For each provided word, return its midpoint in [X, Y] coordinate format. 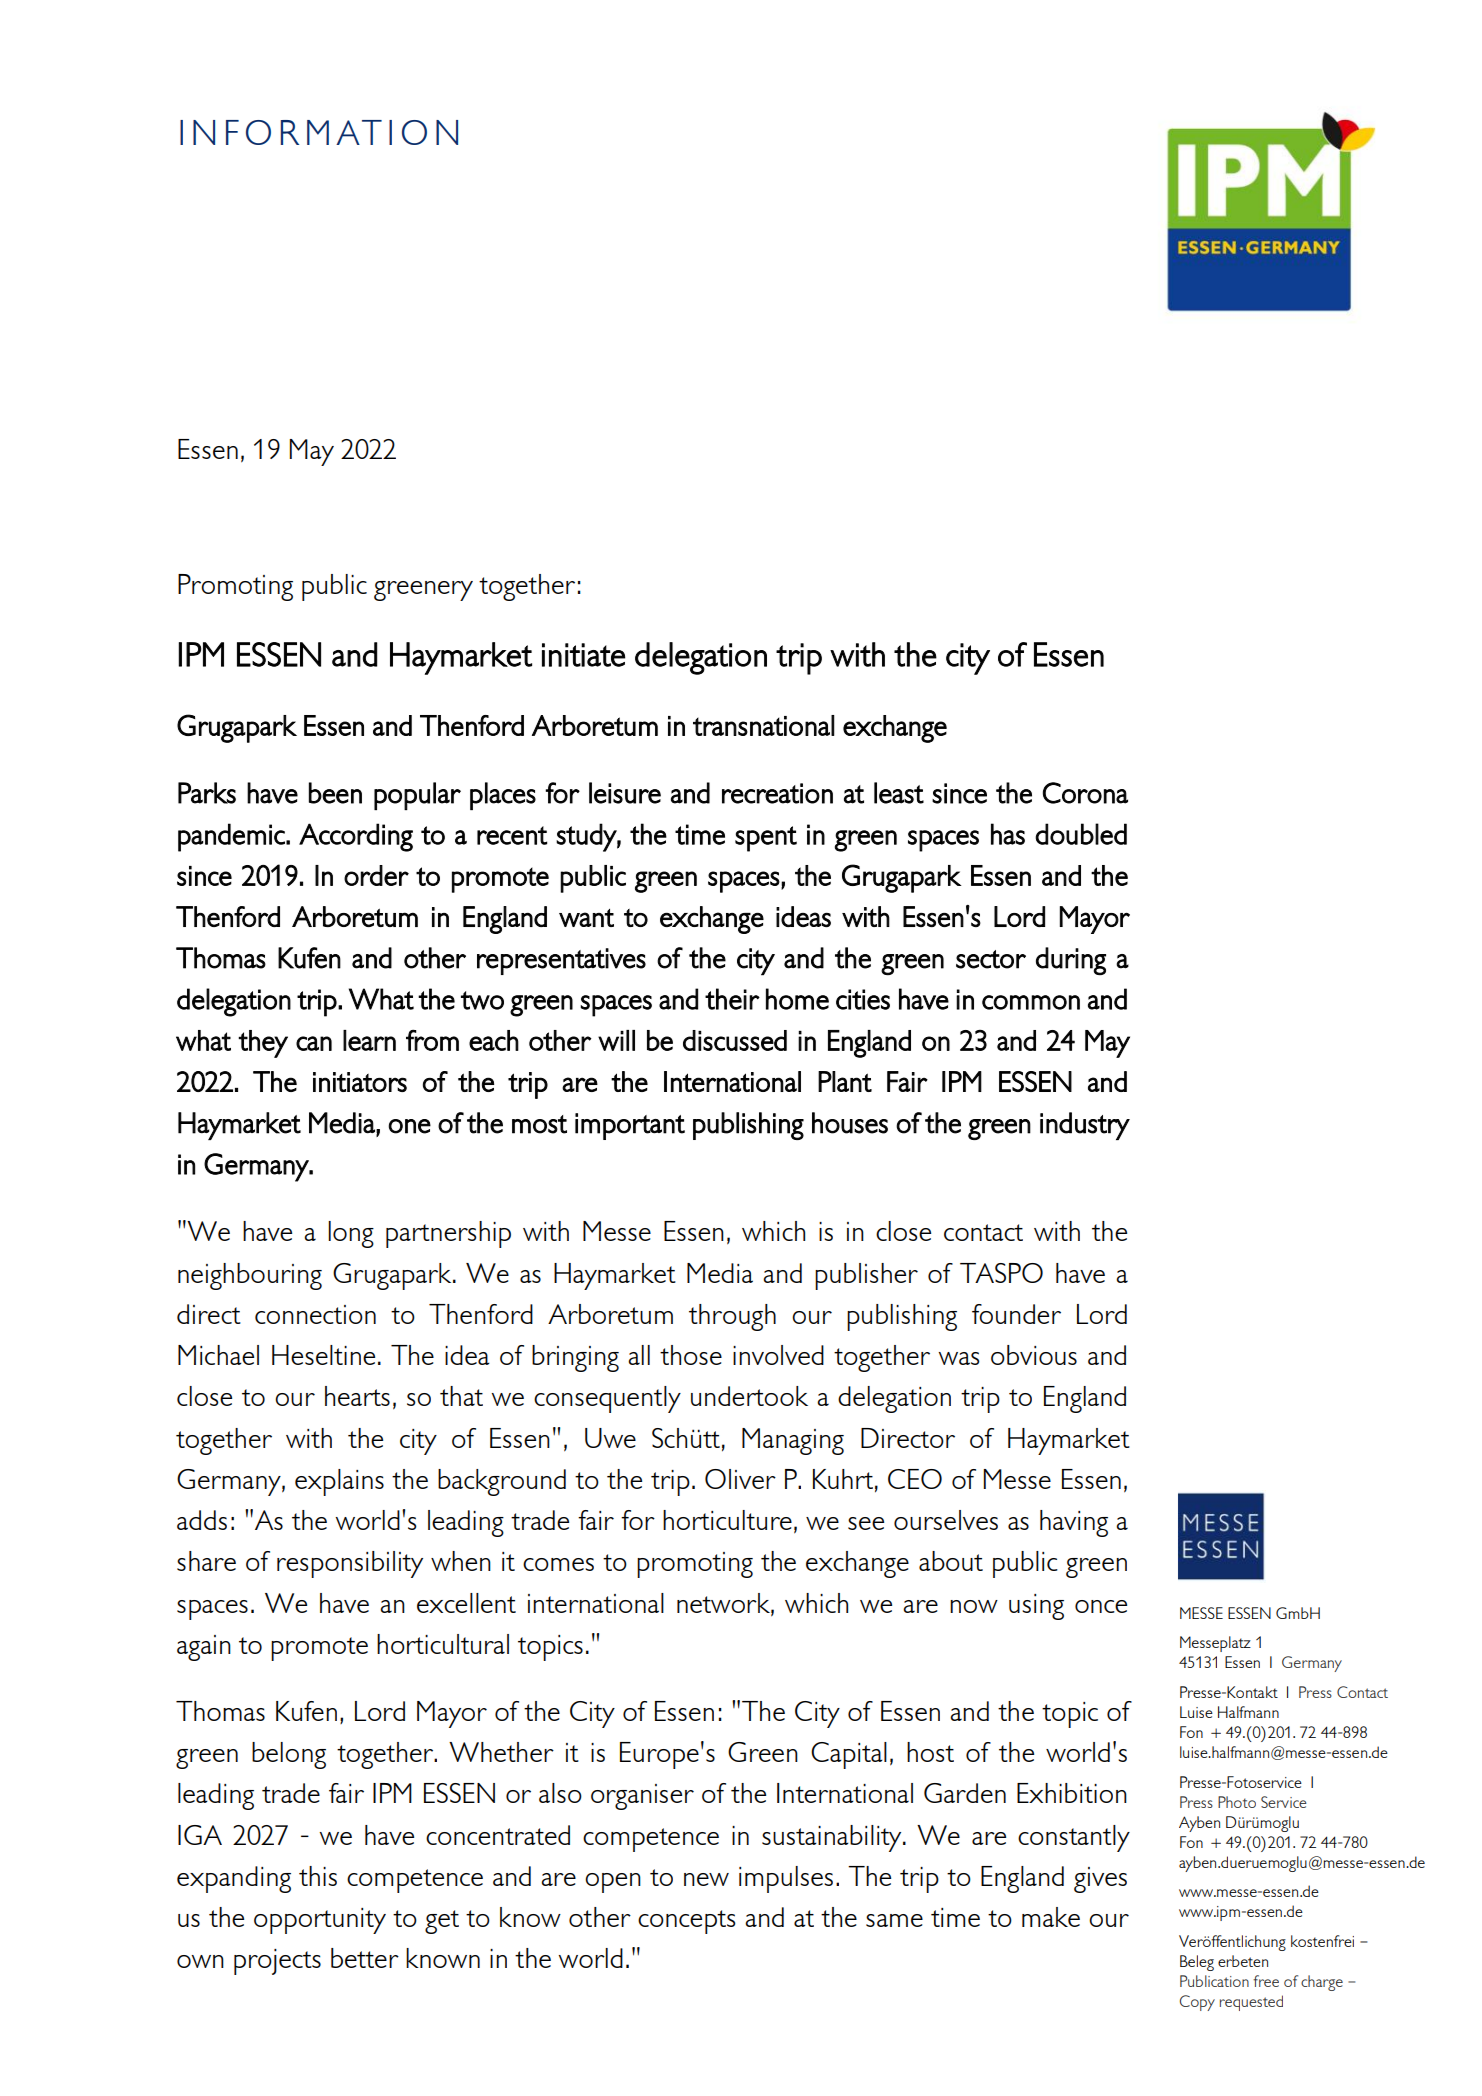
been [335, 793]
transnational [764, 725]
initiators [360, 1082]
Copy [1197, 2003]
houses [850, 1123]
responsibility [350, 1564]
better [365, 1958]
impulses [786, 1879]
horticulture [727, 1520]
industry [1085, 1126]
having [1074, 1523]
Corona [1085, 793]
